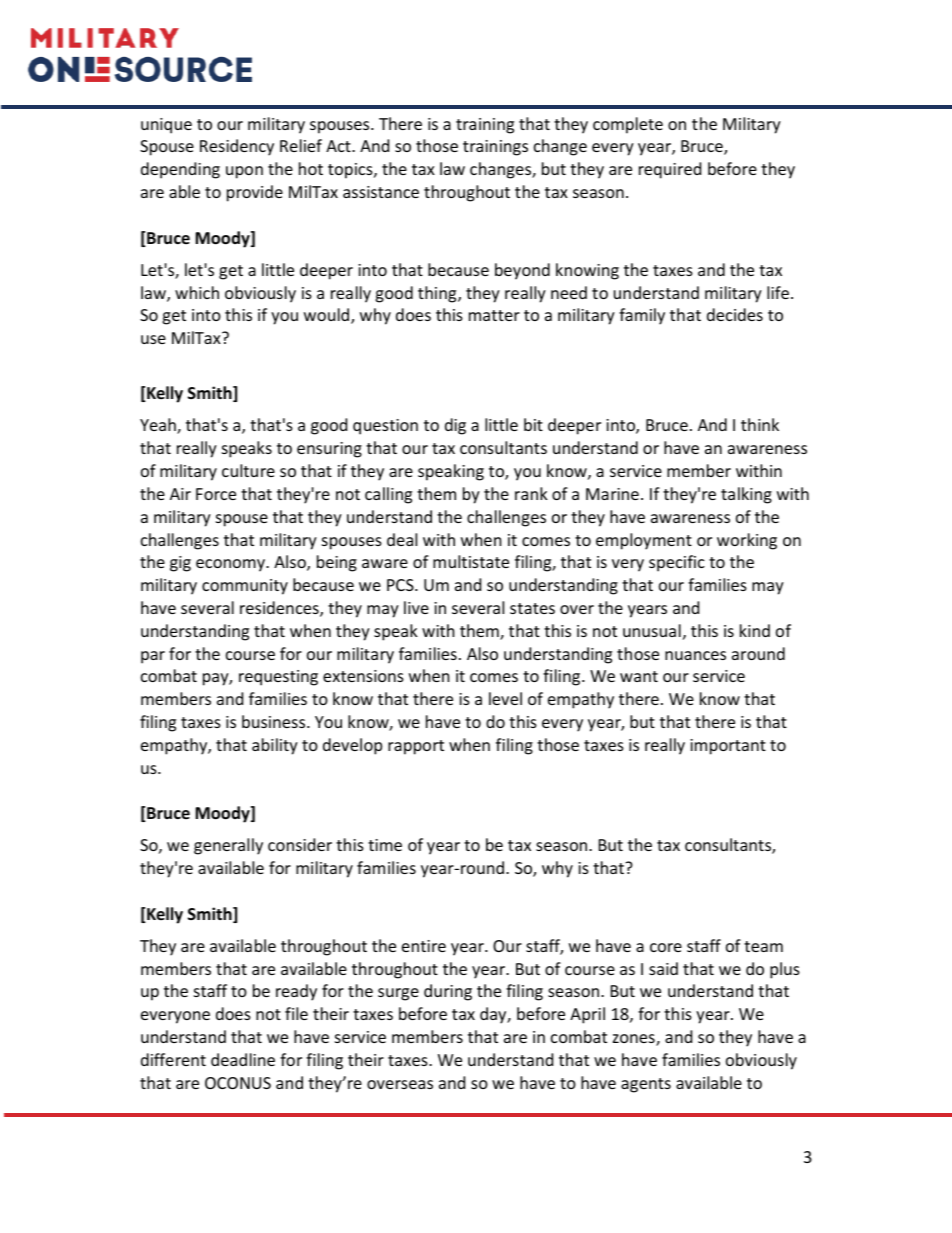 This image has width=952, height=1233. I want to click on think, so click(760, 424).
